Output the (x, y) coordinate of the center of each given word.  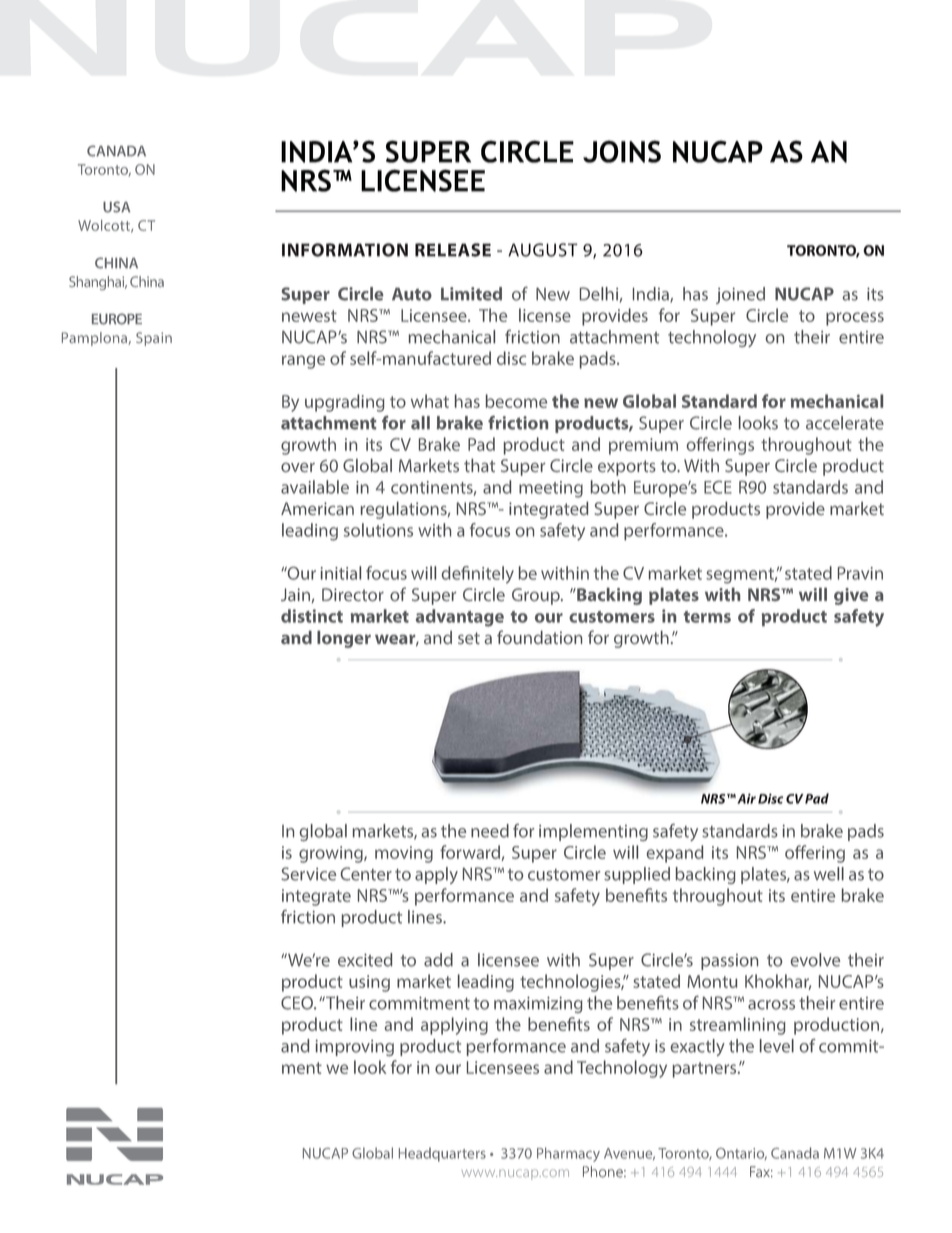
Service (308, 874)
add (438, 960)
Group (537, 596)
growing (332, 854)
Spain (154, 339)
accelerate (845, 423)
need (490, 831)
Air (746, 798)
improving (355, 1048)
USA (116, 207)
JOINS (622, 151)
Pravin (860, 573)
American (317, 508)
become (516, 401)
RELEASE (453, 250)
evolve (815, 960)
